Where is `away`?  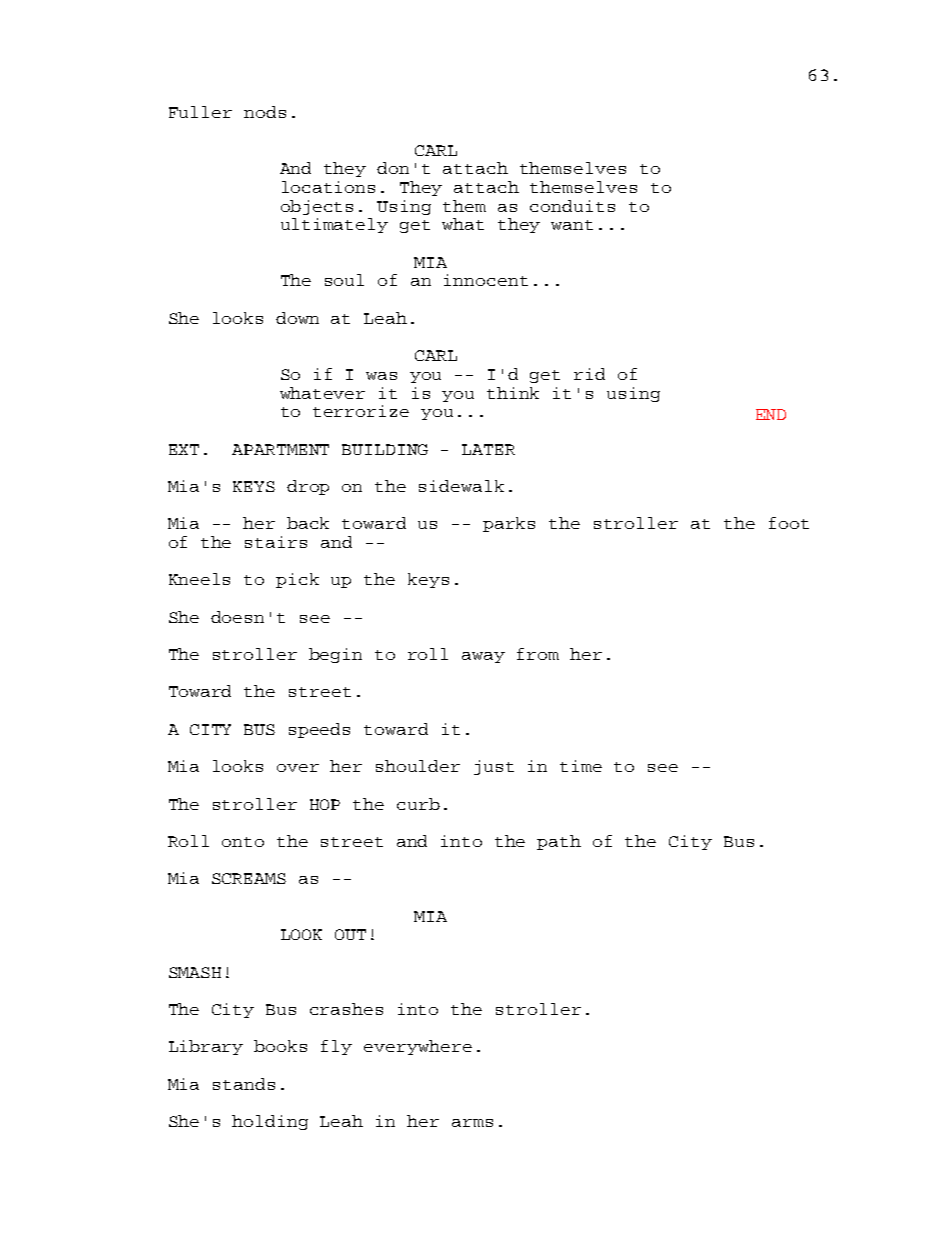 away is located at coordinates (483, 657).
